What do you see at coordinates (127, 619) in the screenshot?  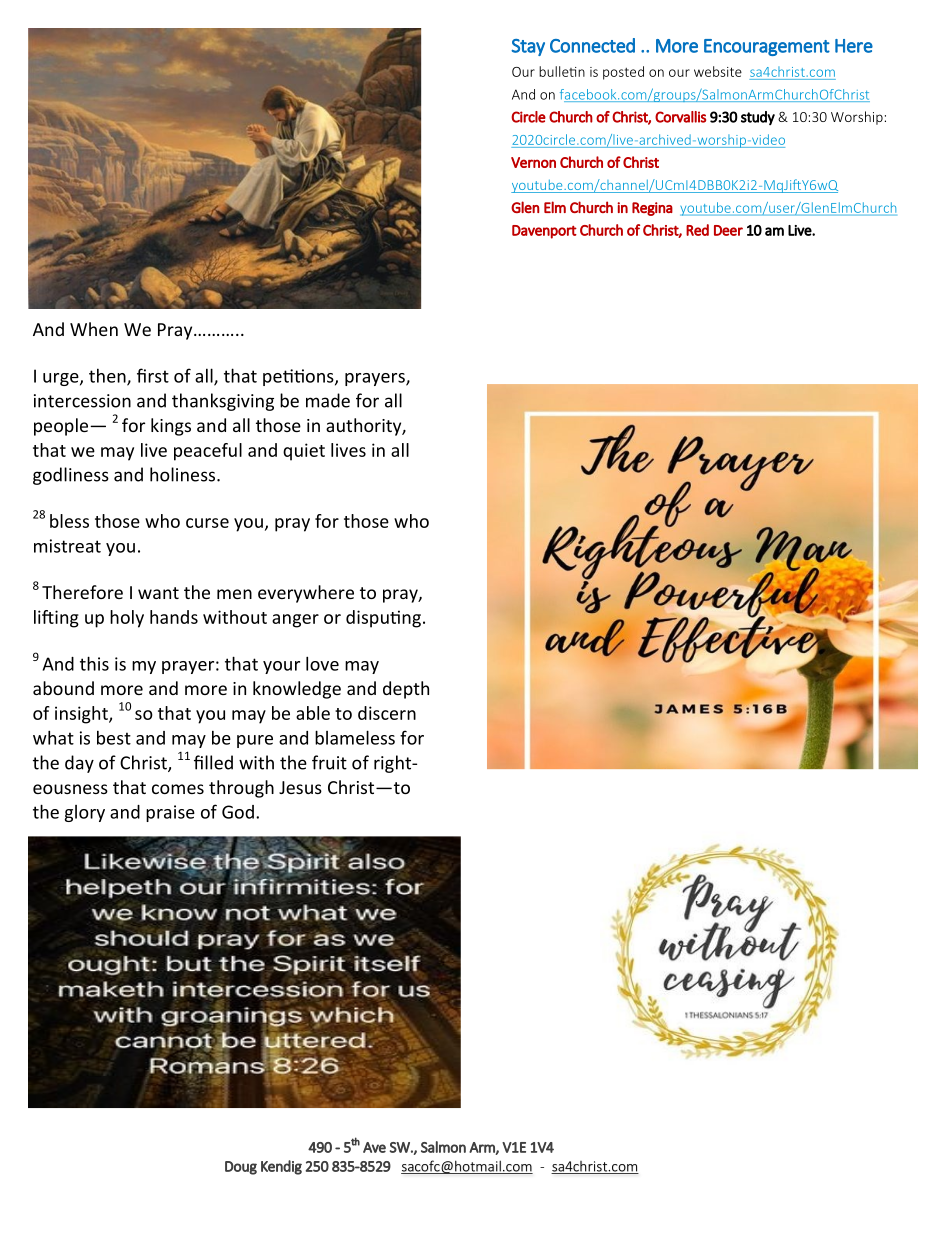 I see `holy` at bounding box center [127, 619].
